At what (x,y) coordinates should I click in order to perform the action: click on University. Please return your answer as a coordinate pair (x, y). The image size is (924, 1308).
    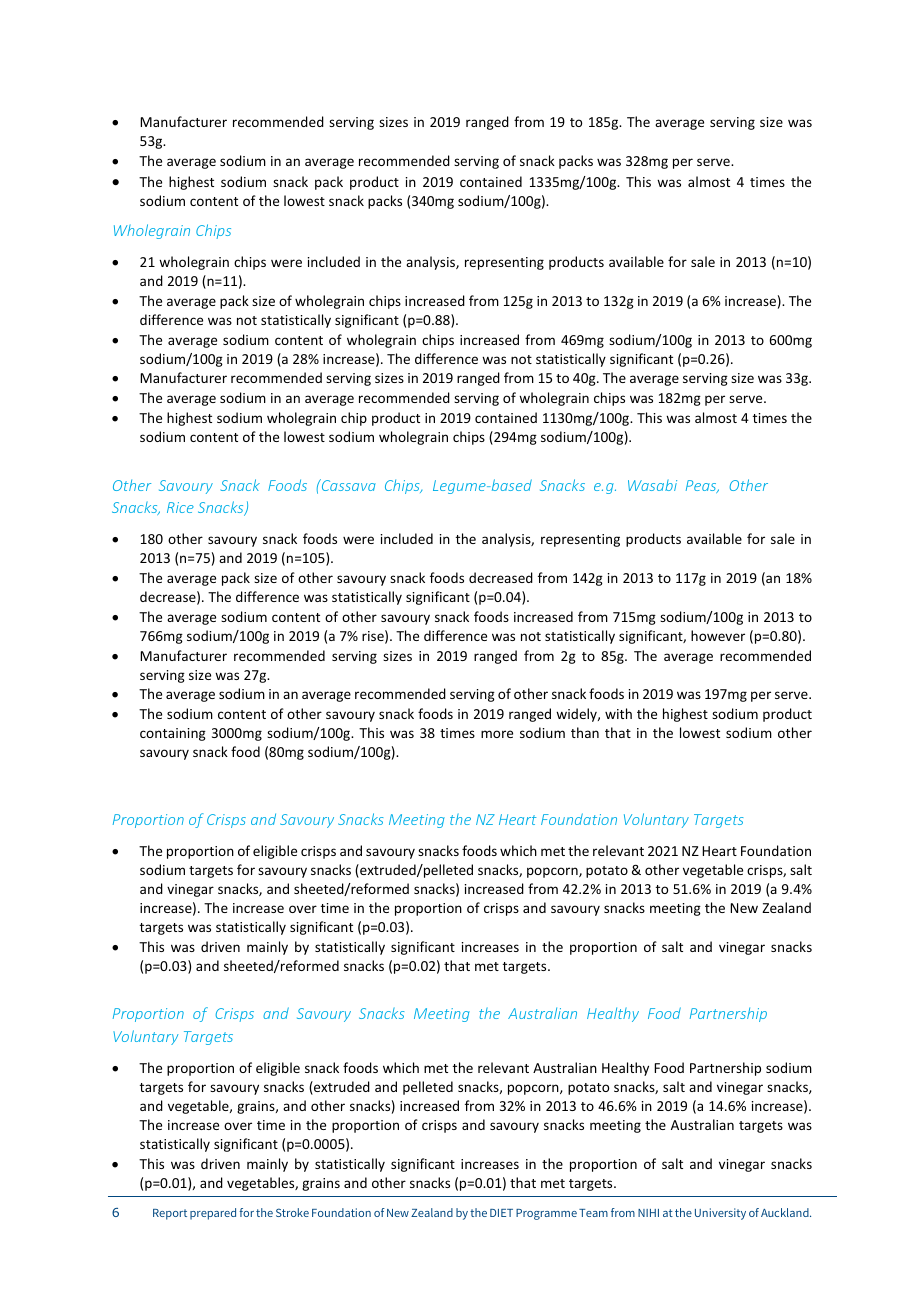
    Looking at the image, I should click on (720, 1214).
